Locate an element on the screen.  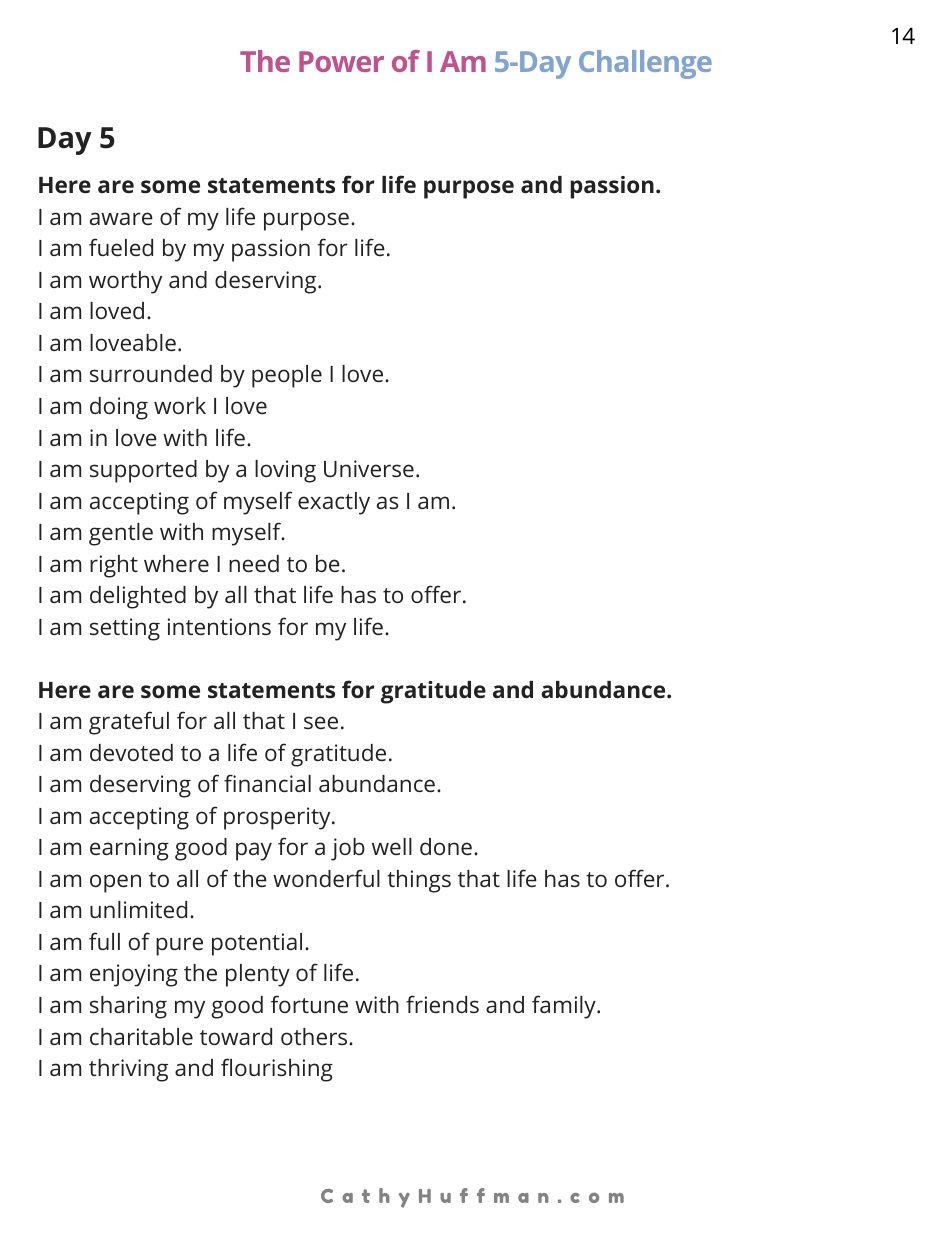
others is located at coordinates (315, 1036).
